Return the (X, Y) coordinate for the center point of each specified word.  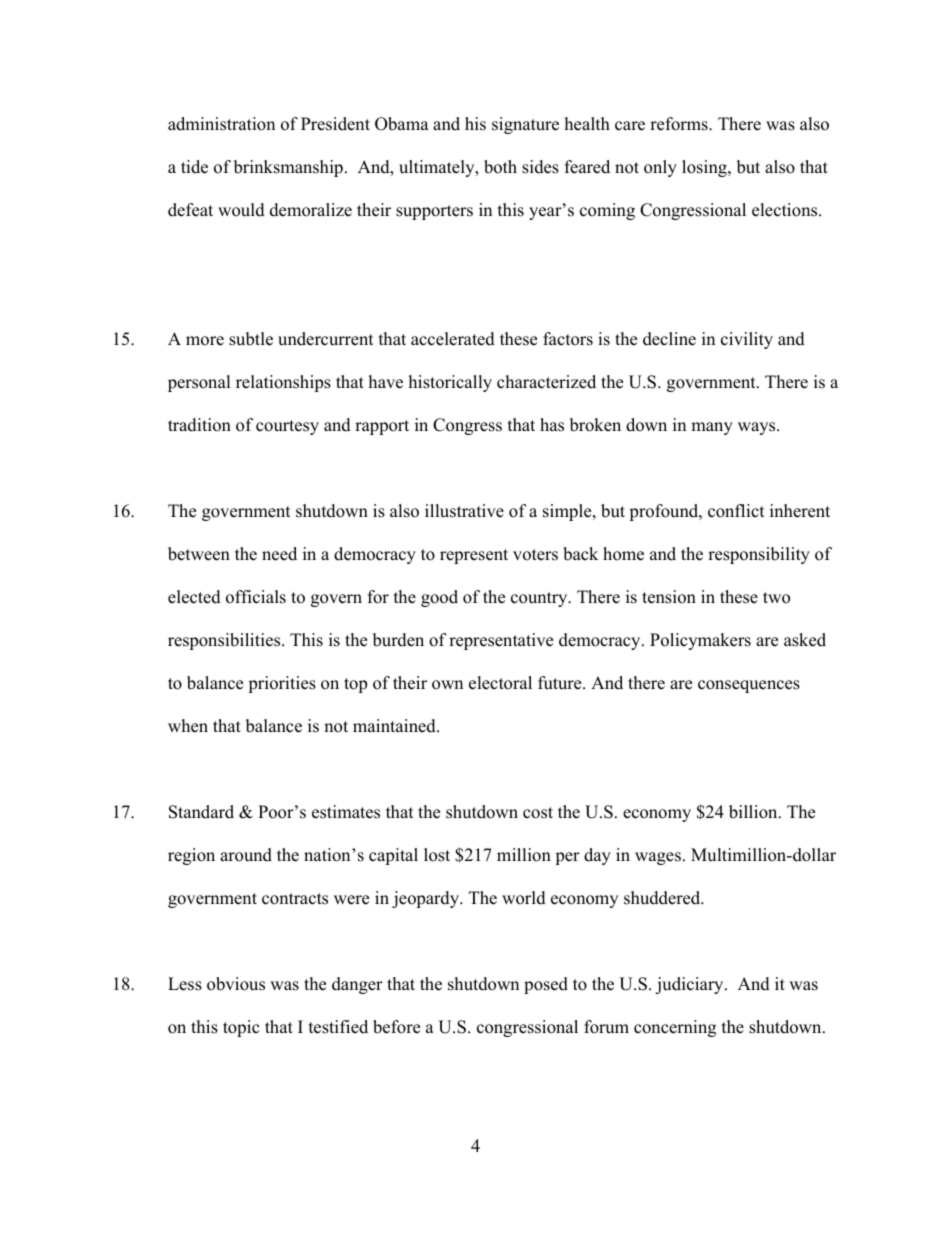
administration (221, 124)
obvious (236, 984)
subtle (251, 339)
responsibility (759, 555)
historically (450, 383)
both (500, 167)
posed (546, 985)
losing (705, 168)
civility (747, 340)
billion (754, 812)
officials (256, 597)
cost (538, 813)
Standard (201, 812)
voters (535, 555)
